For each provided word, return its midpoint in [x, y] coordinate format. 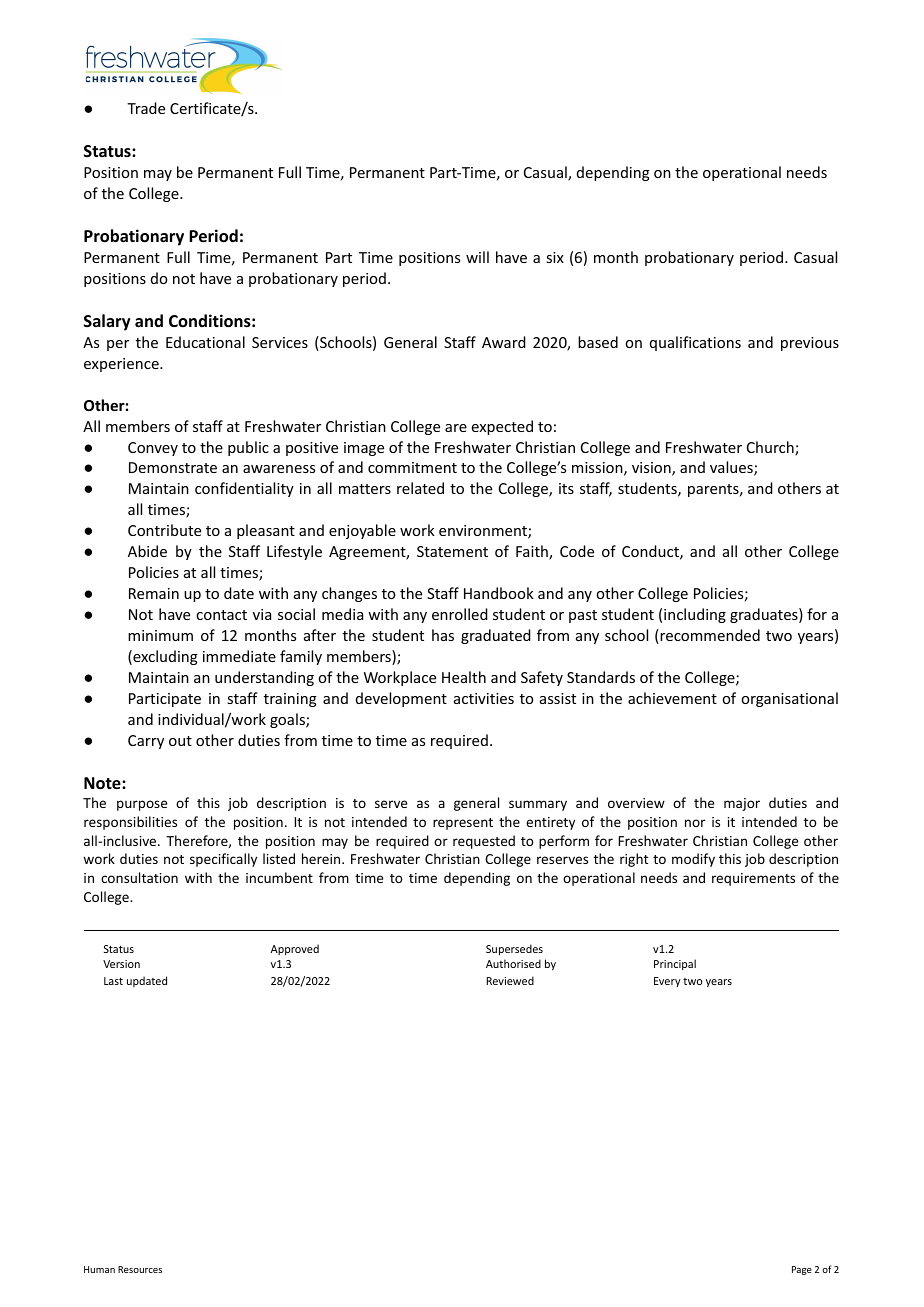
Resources [140, 1269]
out [180, 741]
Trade [146, 108]
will [477, 257]
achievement [672, 698]
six [555, 257]
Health [464, 677]
